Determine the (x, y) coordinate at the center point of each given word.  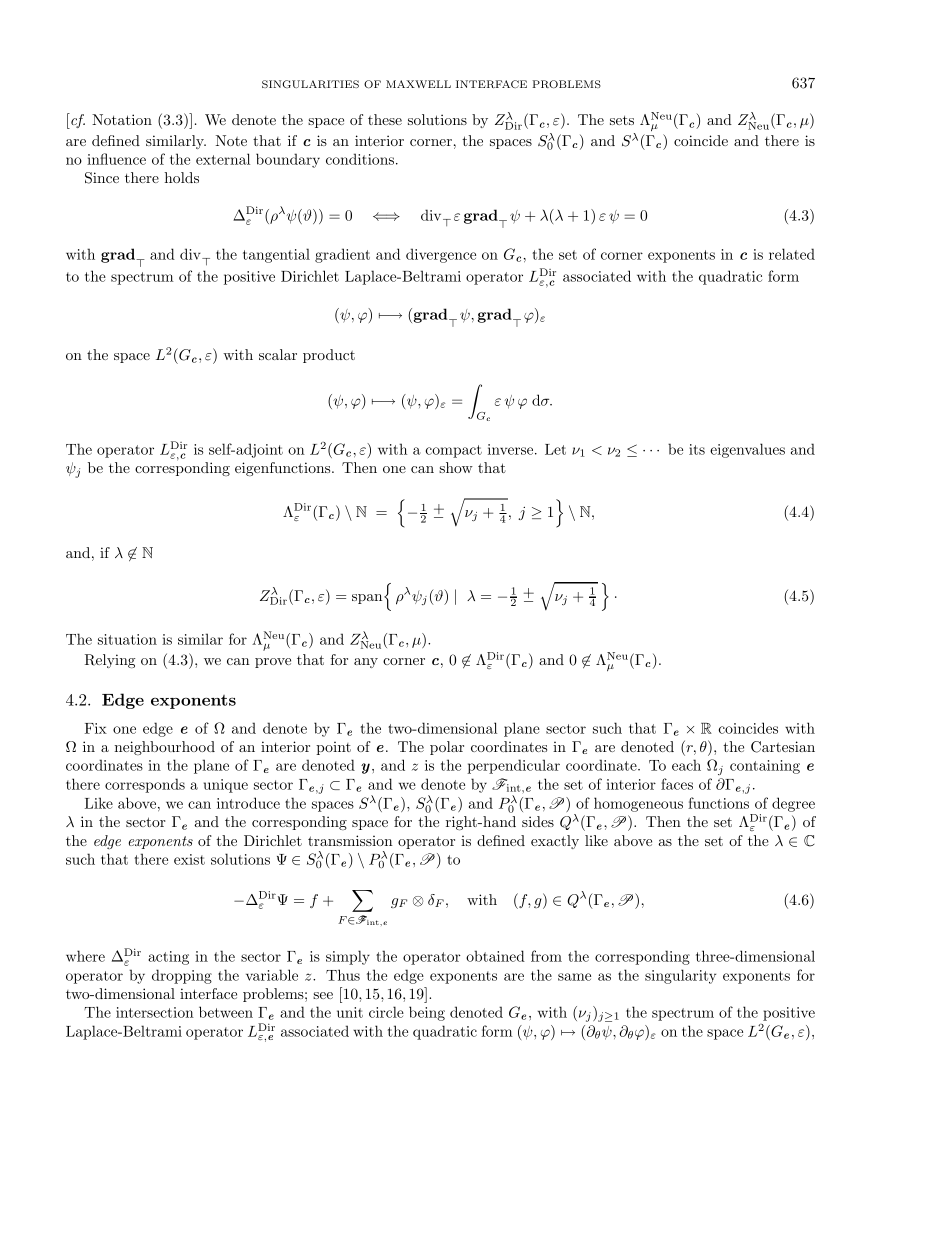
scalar (278, 354)
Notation (122, 119)
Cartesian (783, 747)
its (697, 449)
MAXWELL (418, 84)
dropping (182, 976)
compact (454, 451)
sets (622, 120)
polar (447, 748)
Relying (110, 661)
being (427, 1013)
